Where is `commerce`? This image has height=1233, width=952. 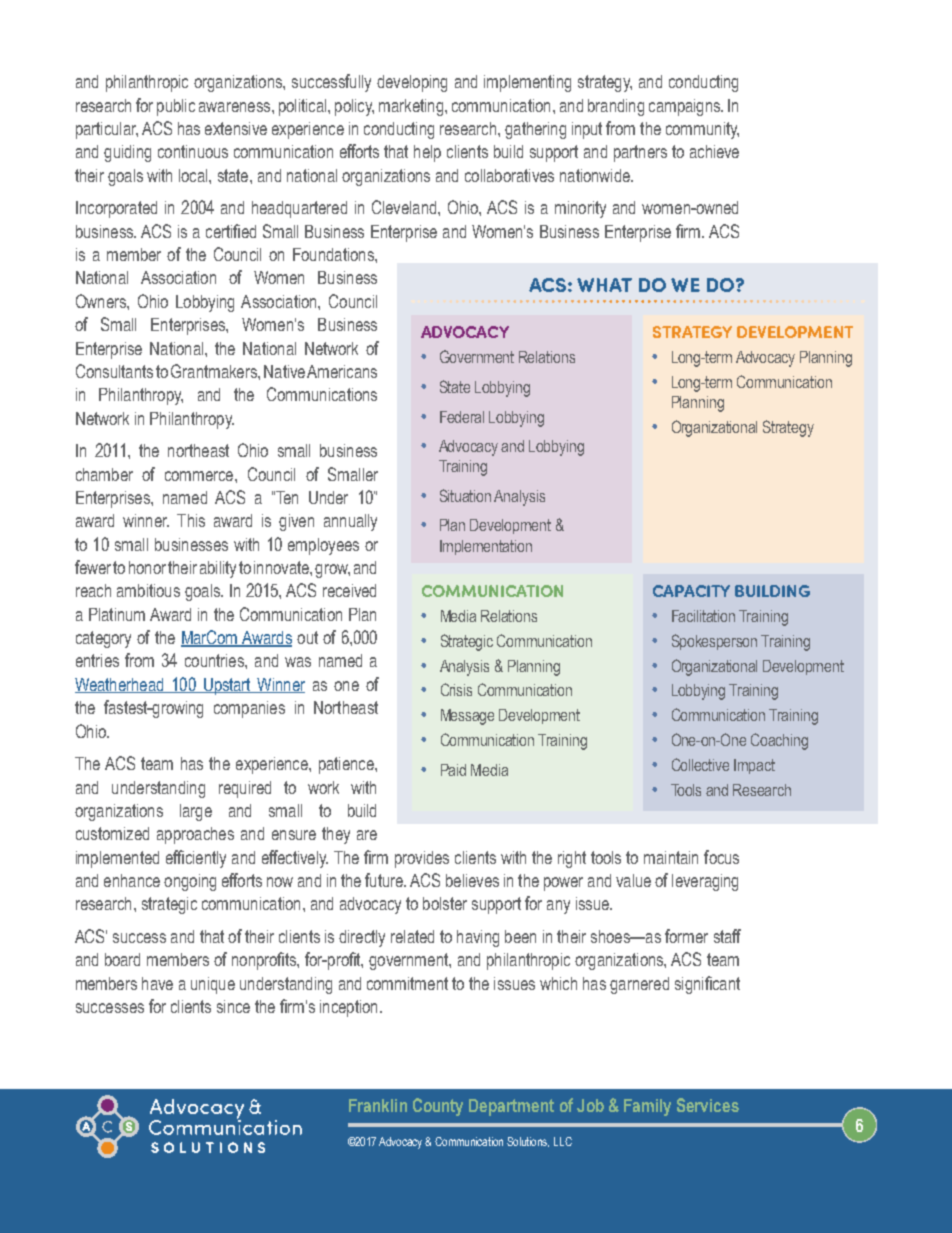
commerce is located at coordinates (200, 476).
